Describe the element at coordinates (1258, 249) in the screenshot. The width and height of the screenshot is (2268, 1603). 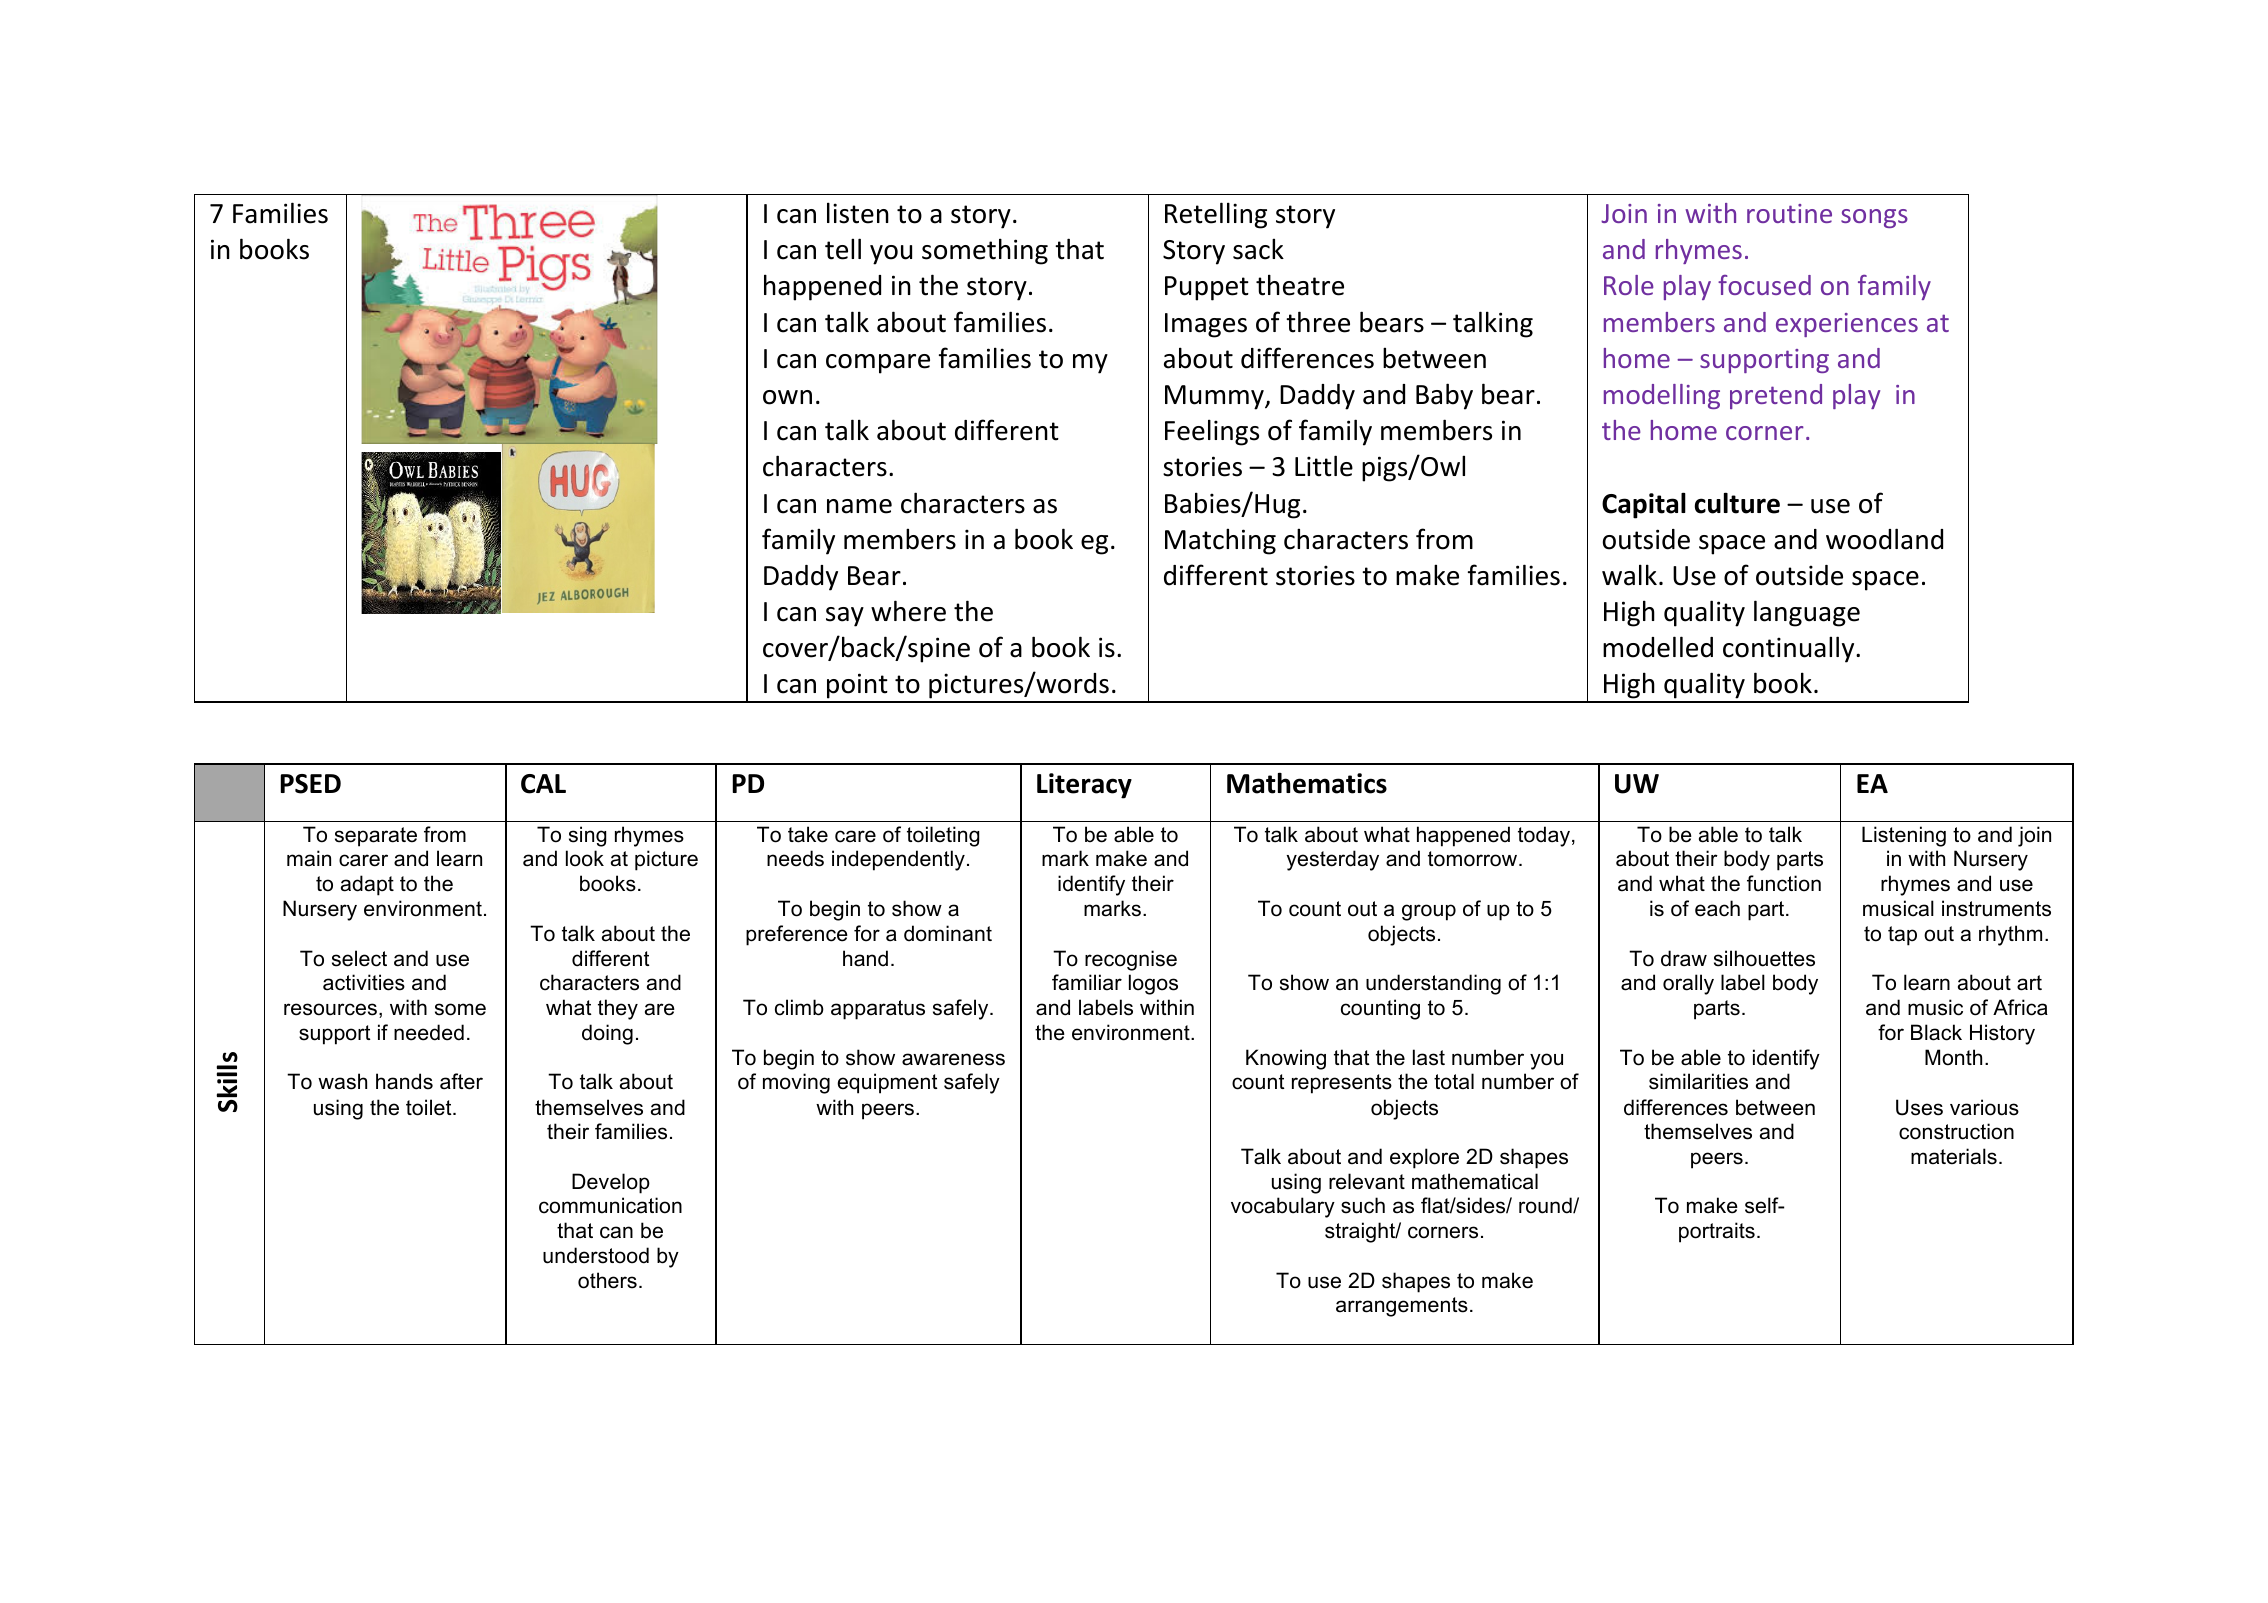
I see `sack` at that location.
